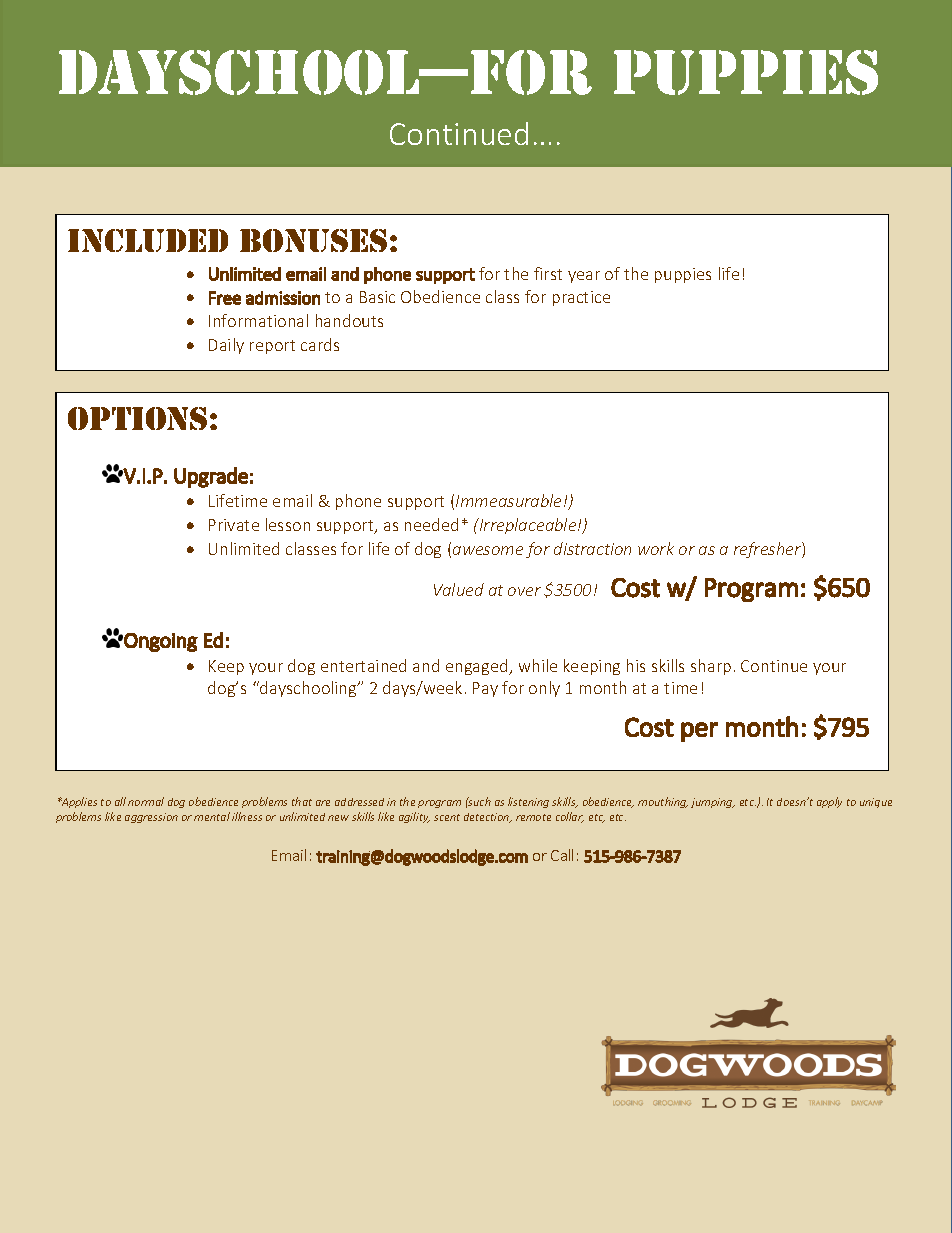 The height and width of the screenshot is (1233, 952). What do you see at coordinates (581, 298) in the screenshot?
I see `practice` at bounding box center [581, 298].
